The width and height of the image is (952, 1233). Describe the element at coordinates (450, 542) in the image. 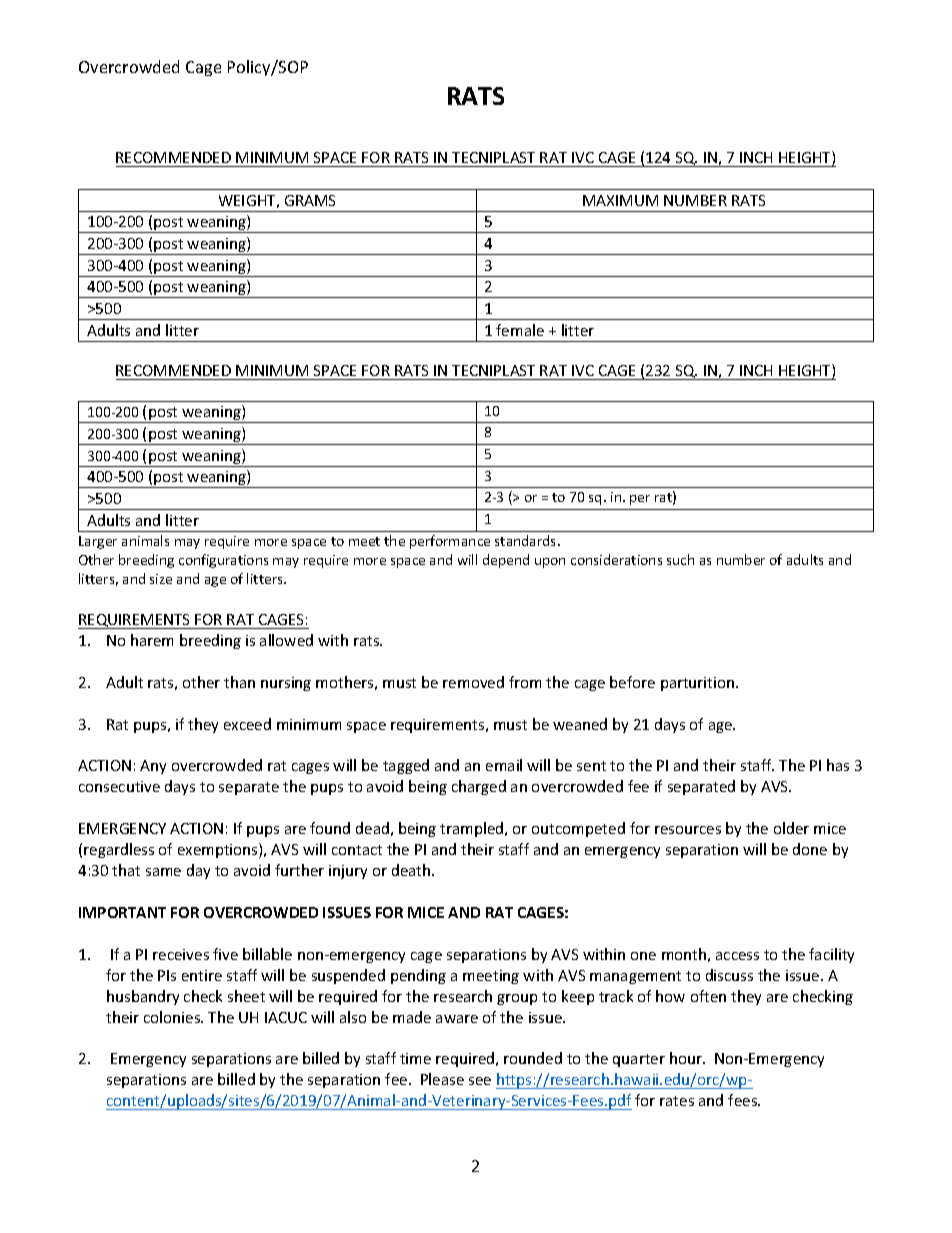

I see `performance` at that location.
